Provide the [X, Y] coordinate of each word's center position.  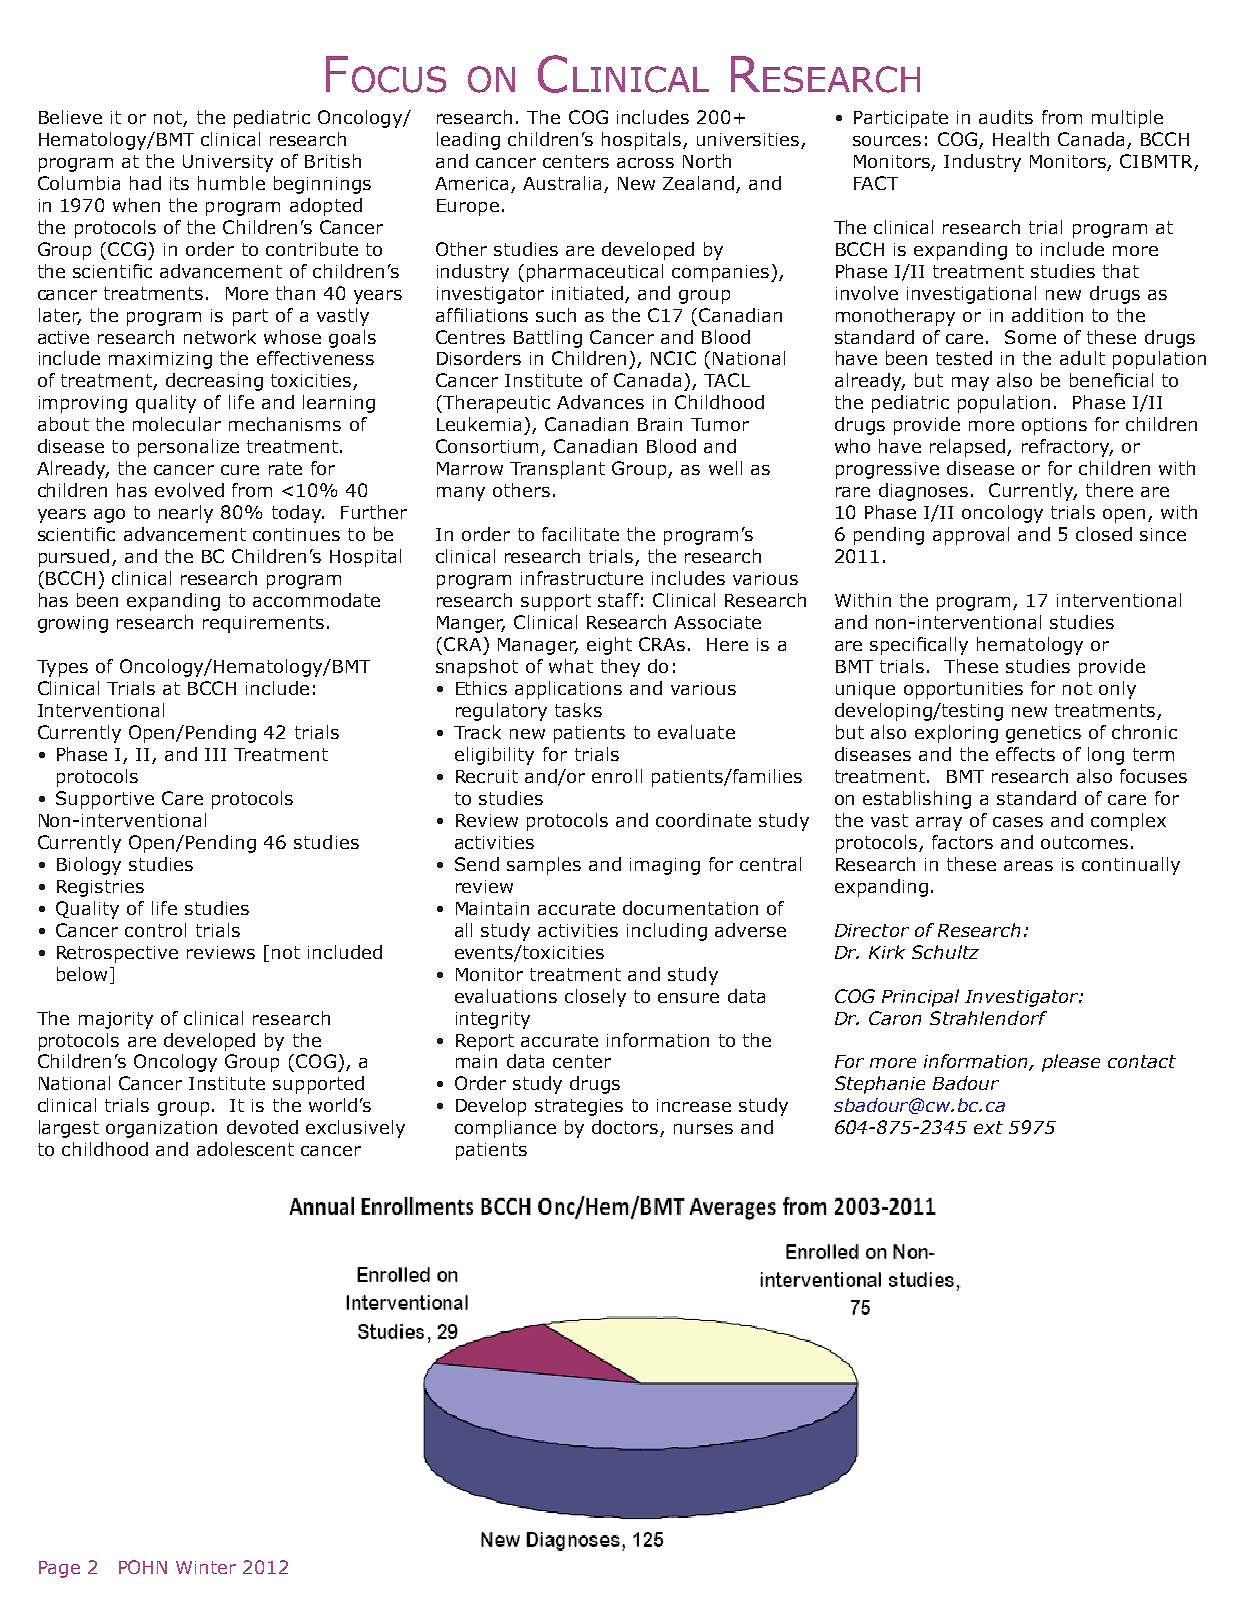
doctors [626, 1128]
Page [59, 1569]
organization [161, 1129]
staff [618, 600]
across [645, 163]
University [228, 163]
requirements [263, 624]
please [1071, 1063]
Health [1021, 139]
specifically [919, 646]
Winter [206, 1567]
